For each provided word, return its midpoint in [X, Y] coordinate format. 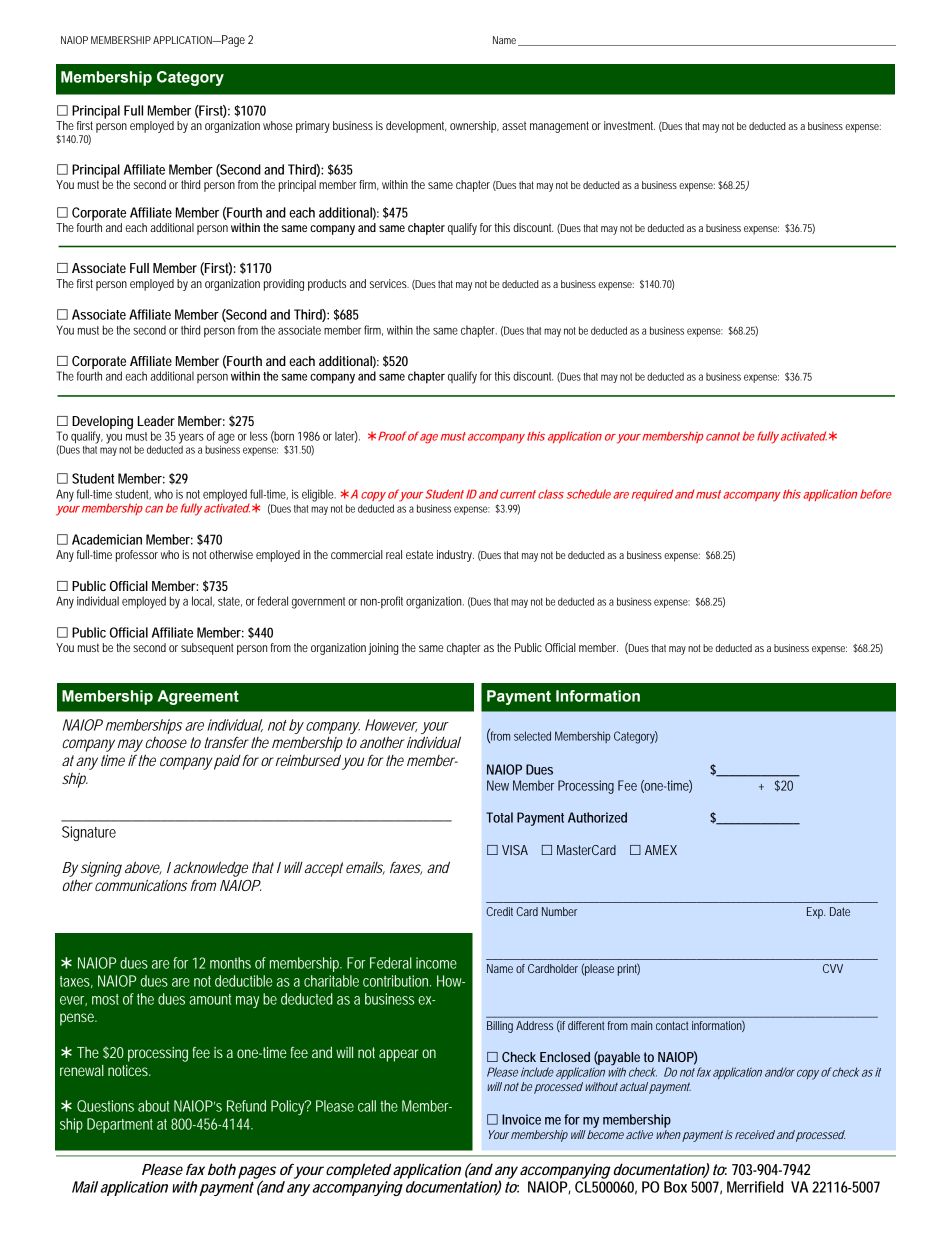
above [143, 868]
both [222, 1169]
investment [629, 125]
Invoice [521, 1119]
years [191, 439]
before [876, 494]
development [416, 127]
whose [278, 125]
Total [499, 817]
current [518, 494]
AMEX [661, 850]
